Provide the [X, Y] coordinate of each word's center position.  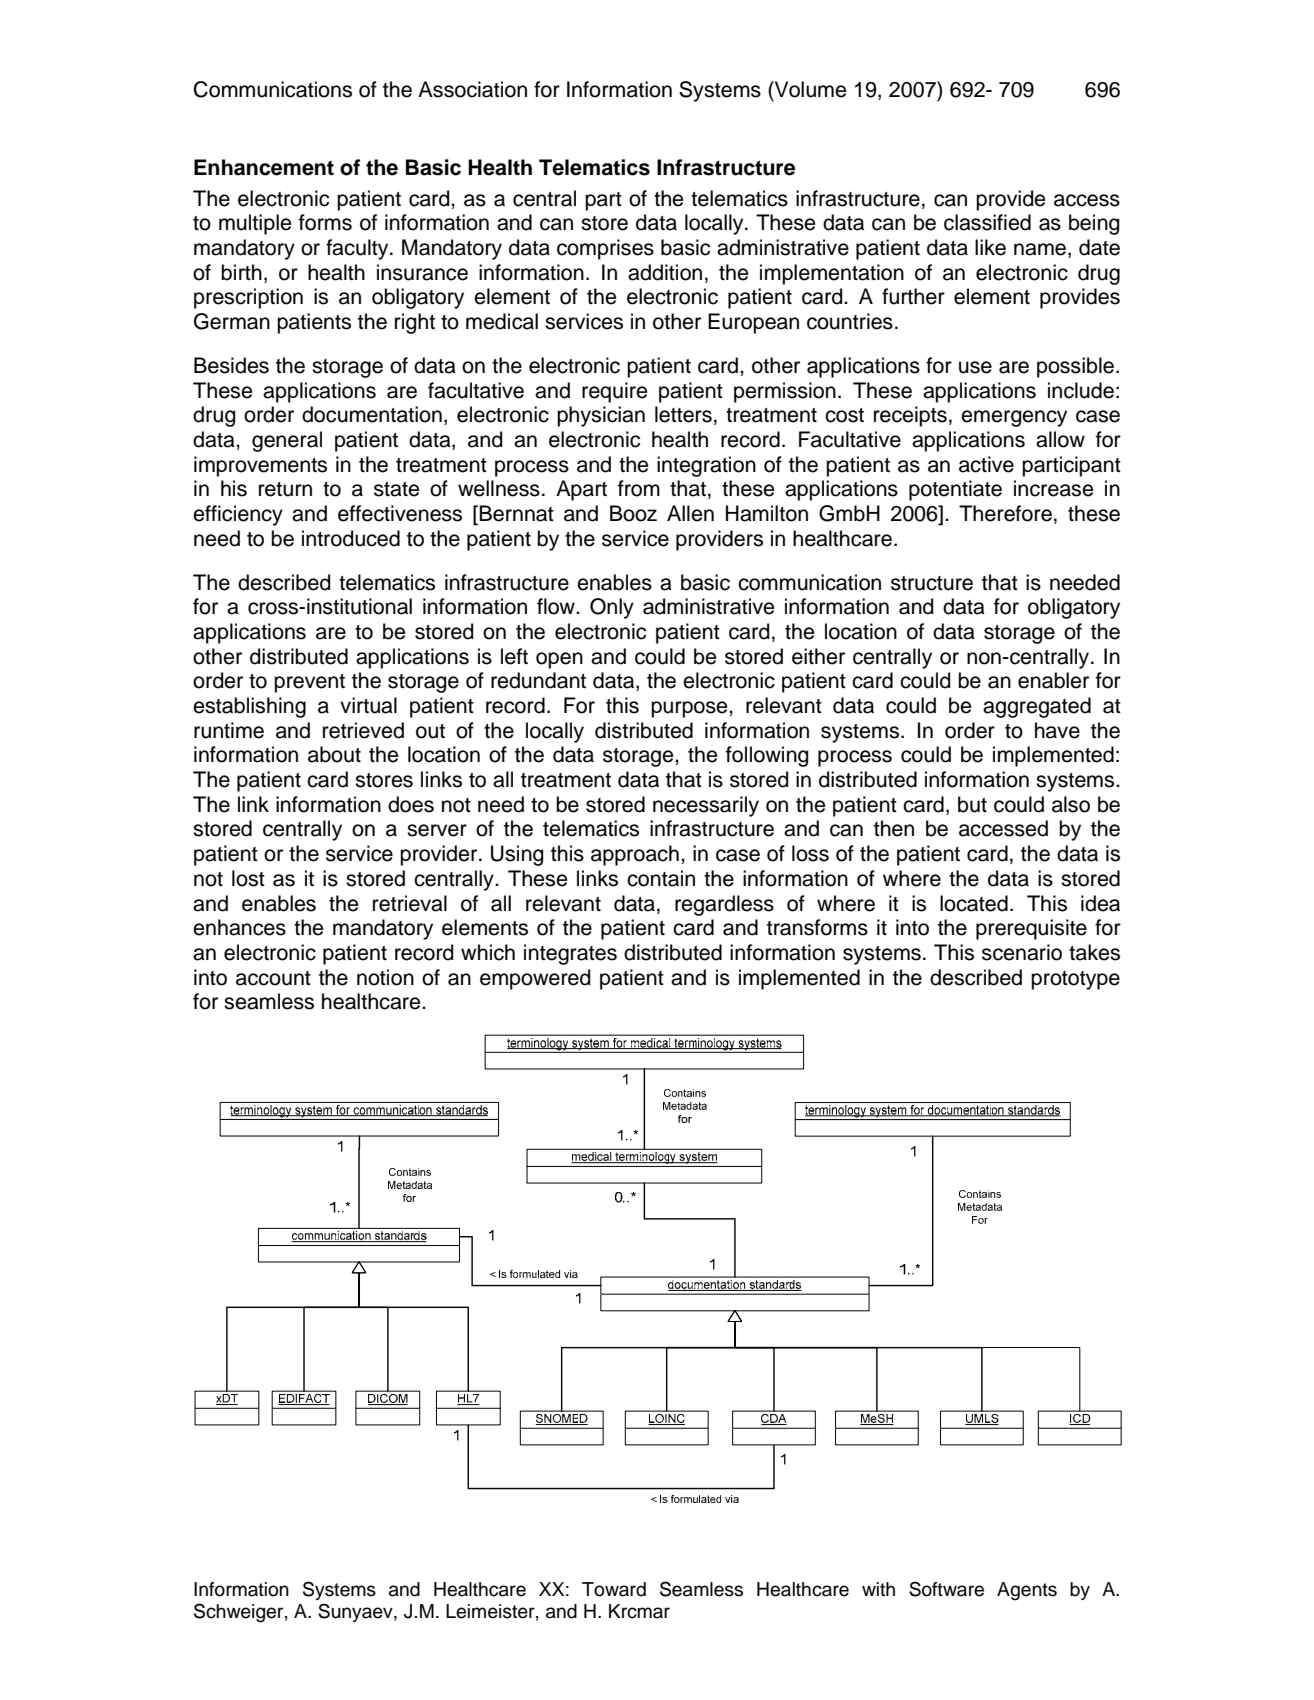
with [878, 1589]
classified [987, 222]
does [411, 804]
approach [635, 855]
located [974, 903]
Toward [614, 1589]
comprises [605, 249]
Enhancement [264, 167]
